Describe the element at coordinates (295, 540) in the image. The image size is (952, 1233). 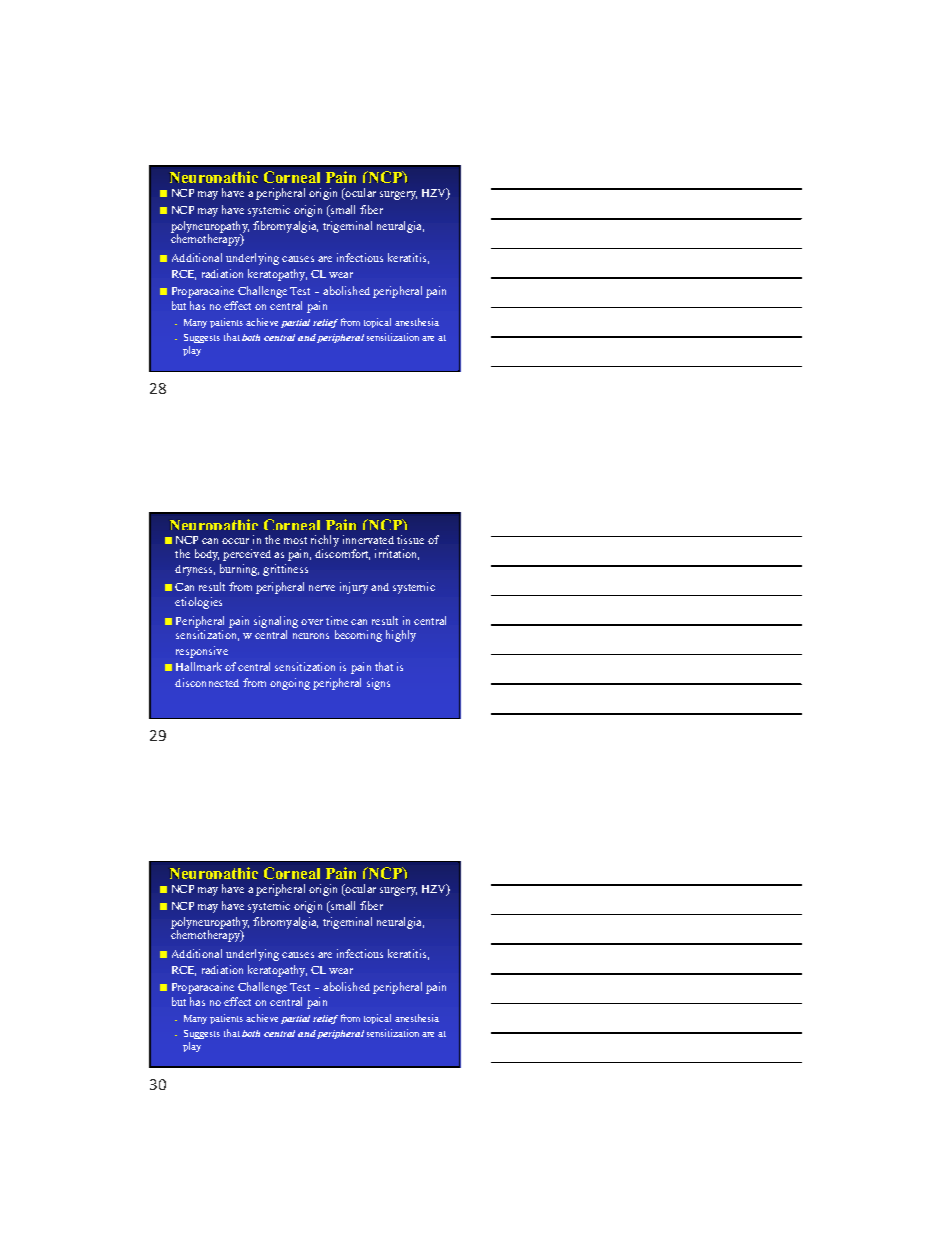
I see `most` at that location.
